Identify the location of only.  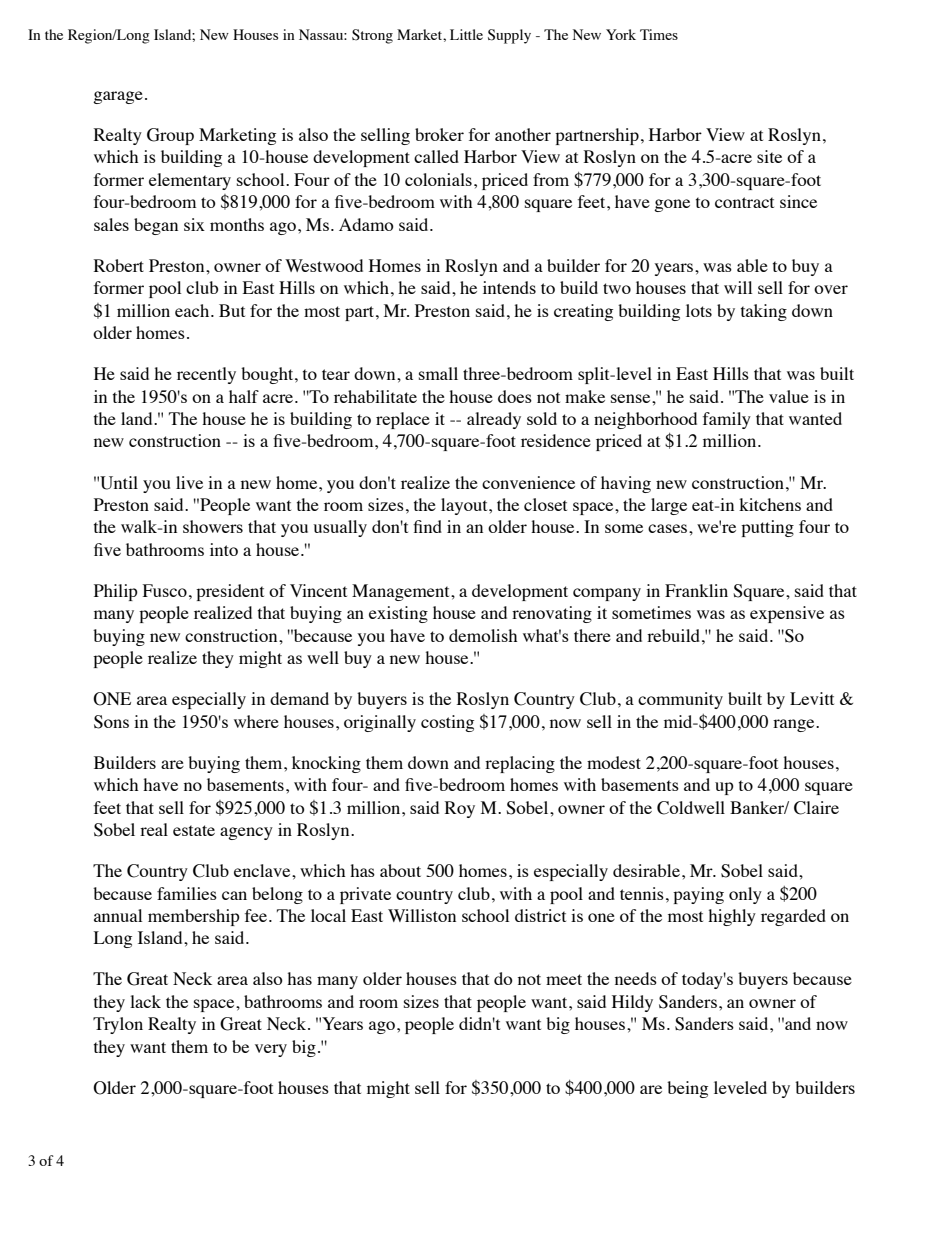
(745, 895).
